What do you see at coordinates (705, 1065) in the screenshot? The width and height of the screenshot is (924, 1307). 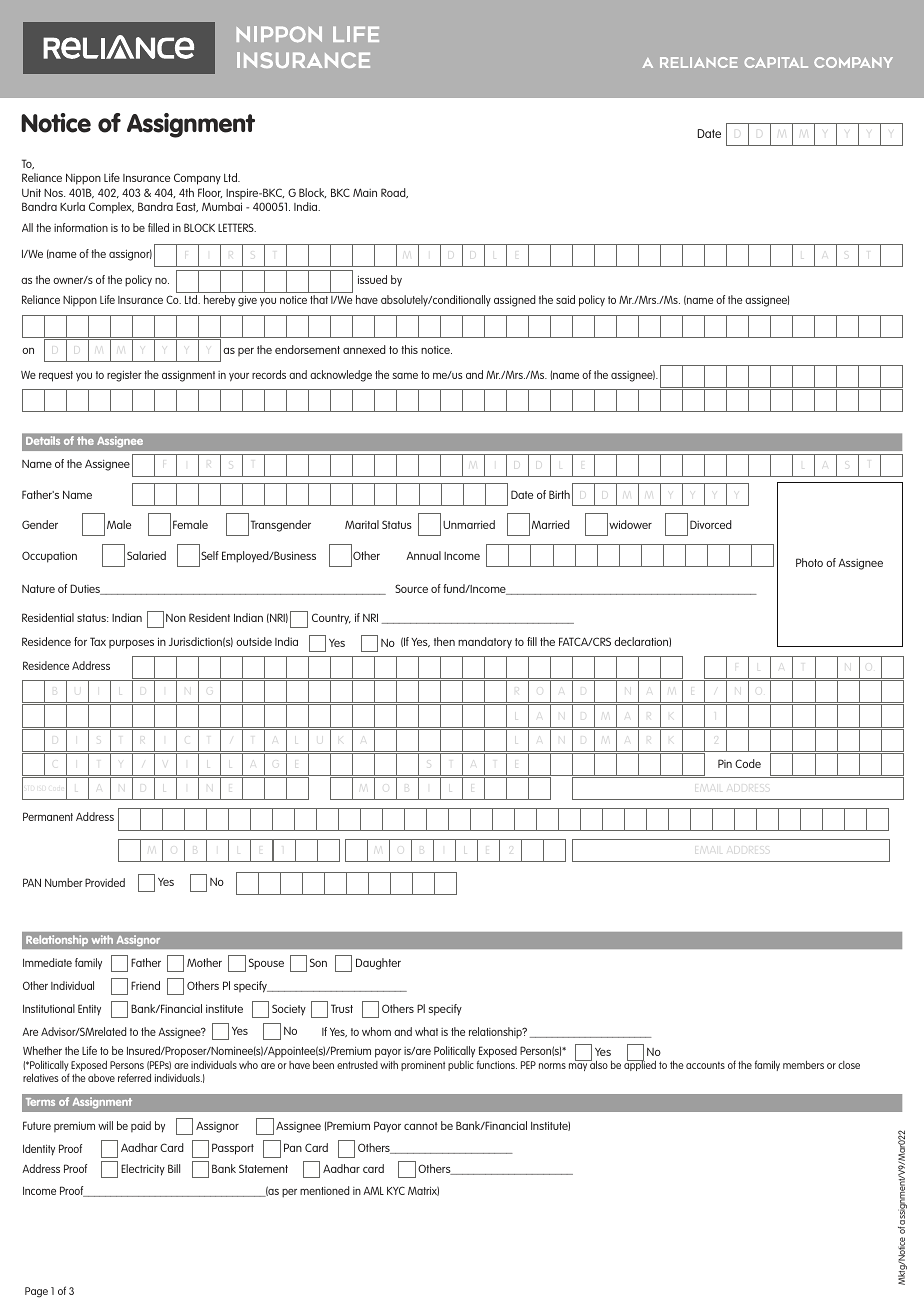 I see `accounts` at bounding box center [705, 1065].
